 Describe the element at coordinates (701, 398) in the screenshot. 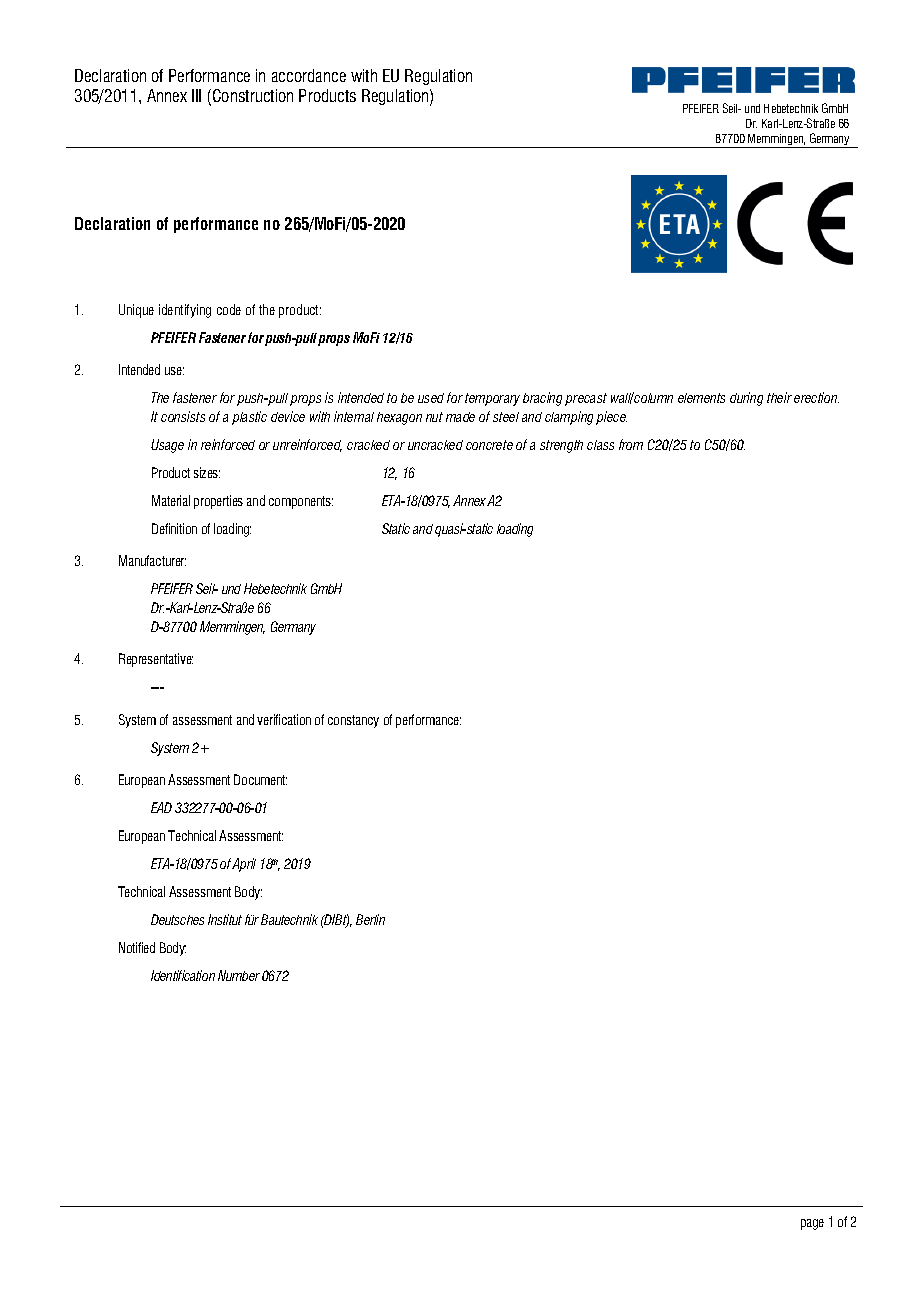

I see `elements` at that location.
